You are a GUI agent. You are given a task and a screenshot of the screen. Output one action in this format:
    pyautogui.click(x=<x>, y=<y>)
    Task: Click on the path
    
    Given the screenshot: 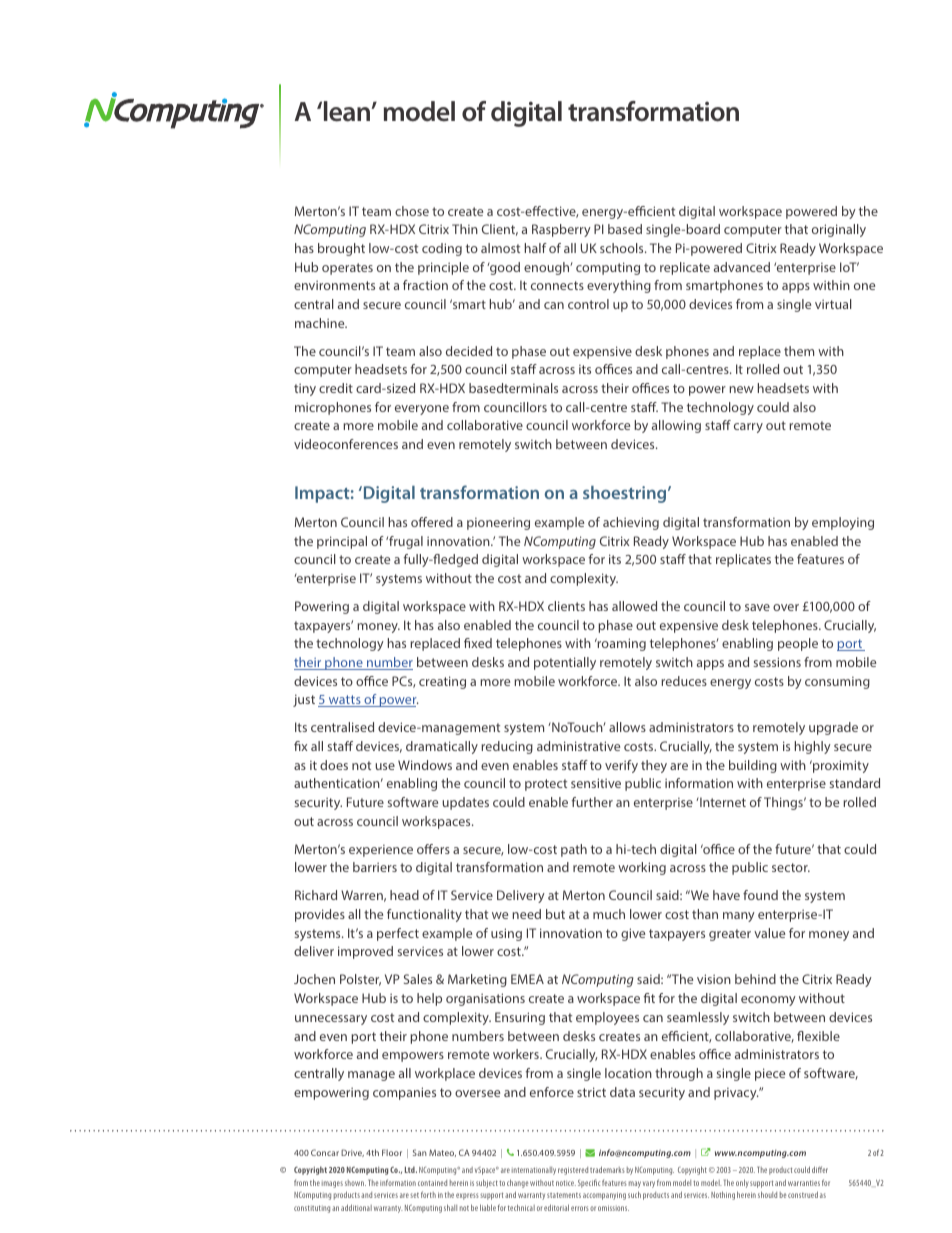 What is the action you would take?
    pyautogui.click(x=574, y=850)
